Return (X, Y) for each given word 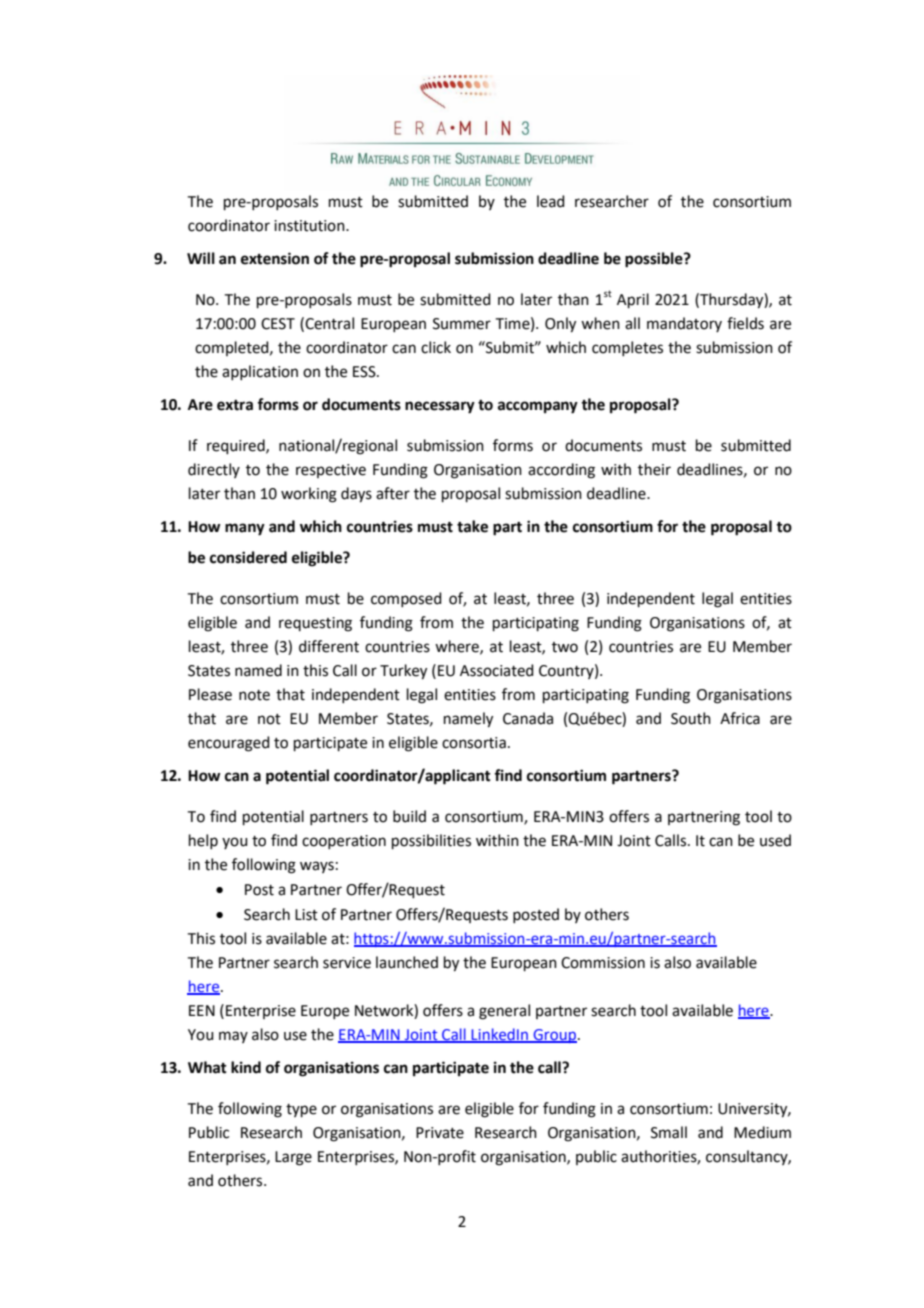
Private (440, 1133)
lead (551, 201)
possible (655, 260)
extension (275, 258)
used (775, 840)
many (245, 529)
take (472, 526)
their (654, 469)
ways (317, 867)
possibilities (431, 841)
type (301, 1110)
